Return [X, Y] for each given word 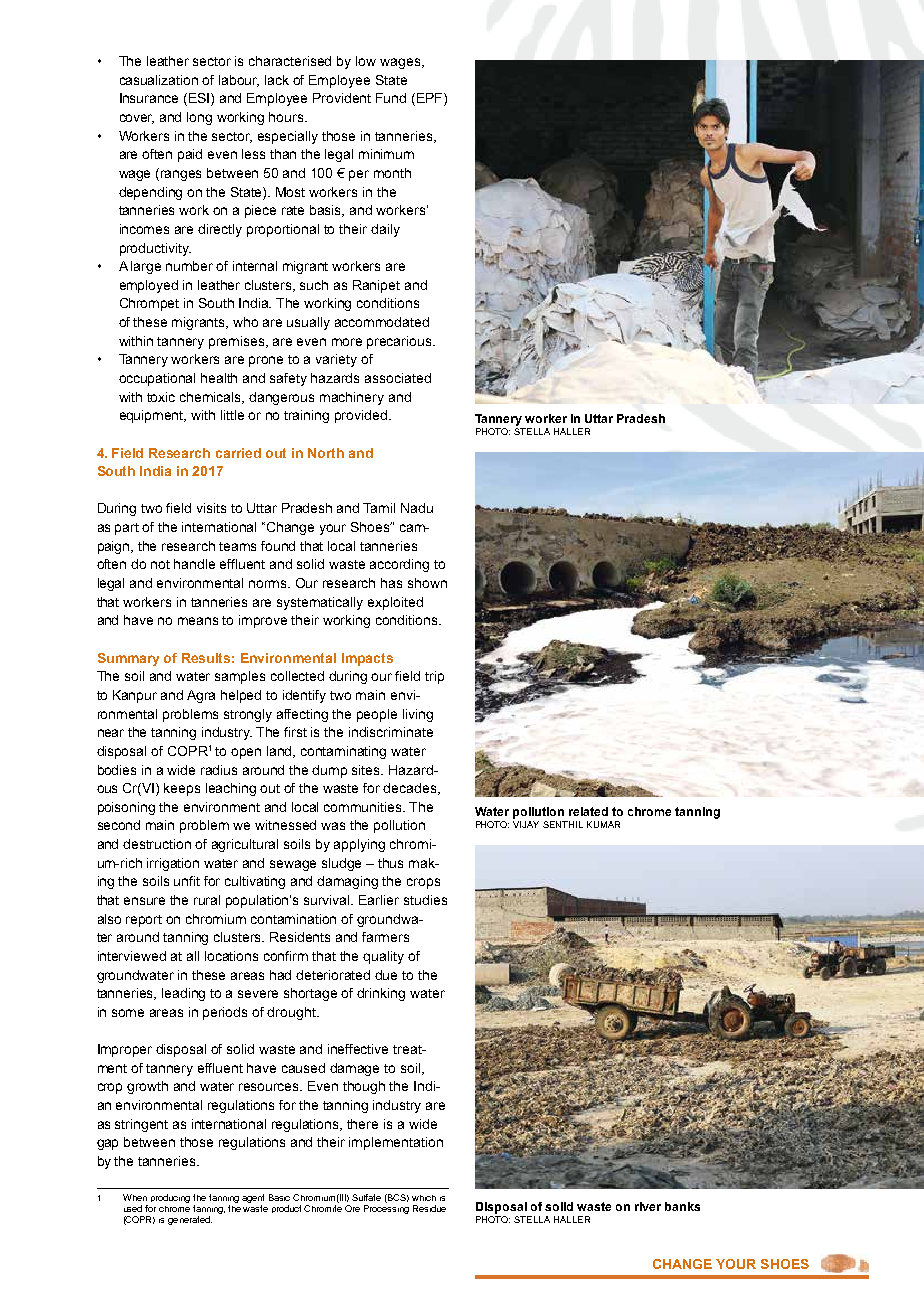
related [588, 811]
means [198, 621]
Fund [391, 98]
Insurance [149, 98]
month [392, 173]
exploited [395, 603]
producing [170, 1198]
